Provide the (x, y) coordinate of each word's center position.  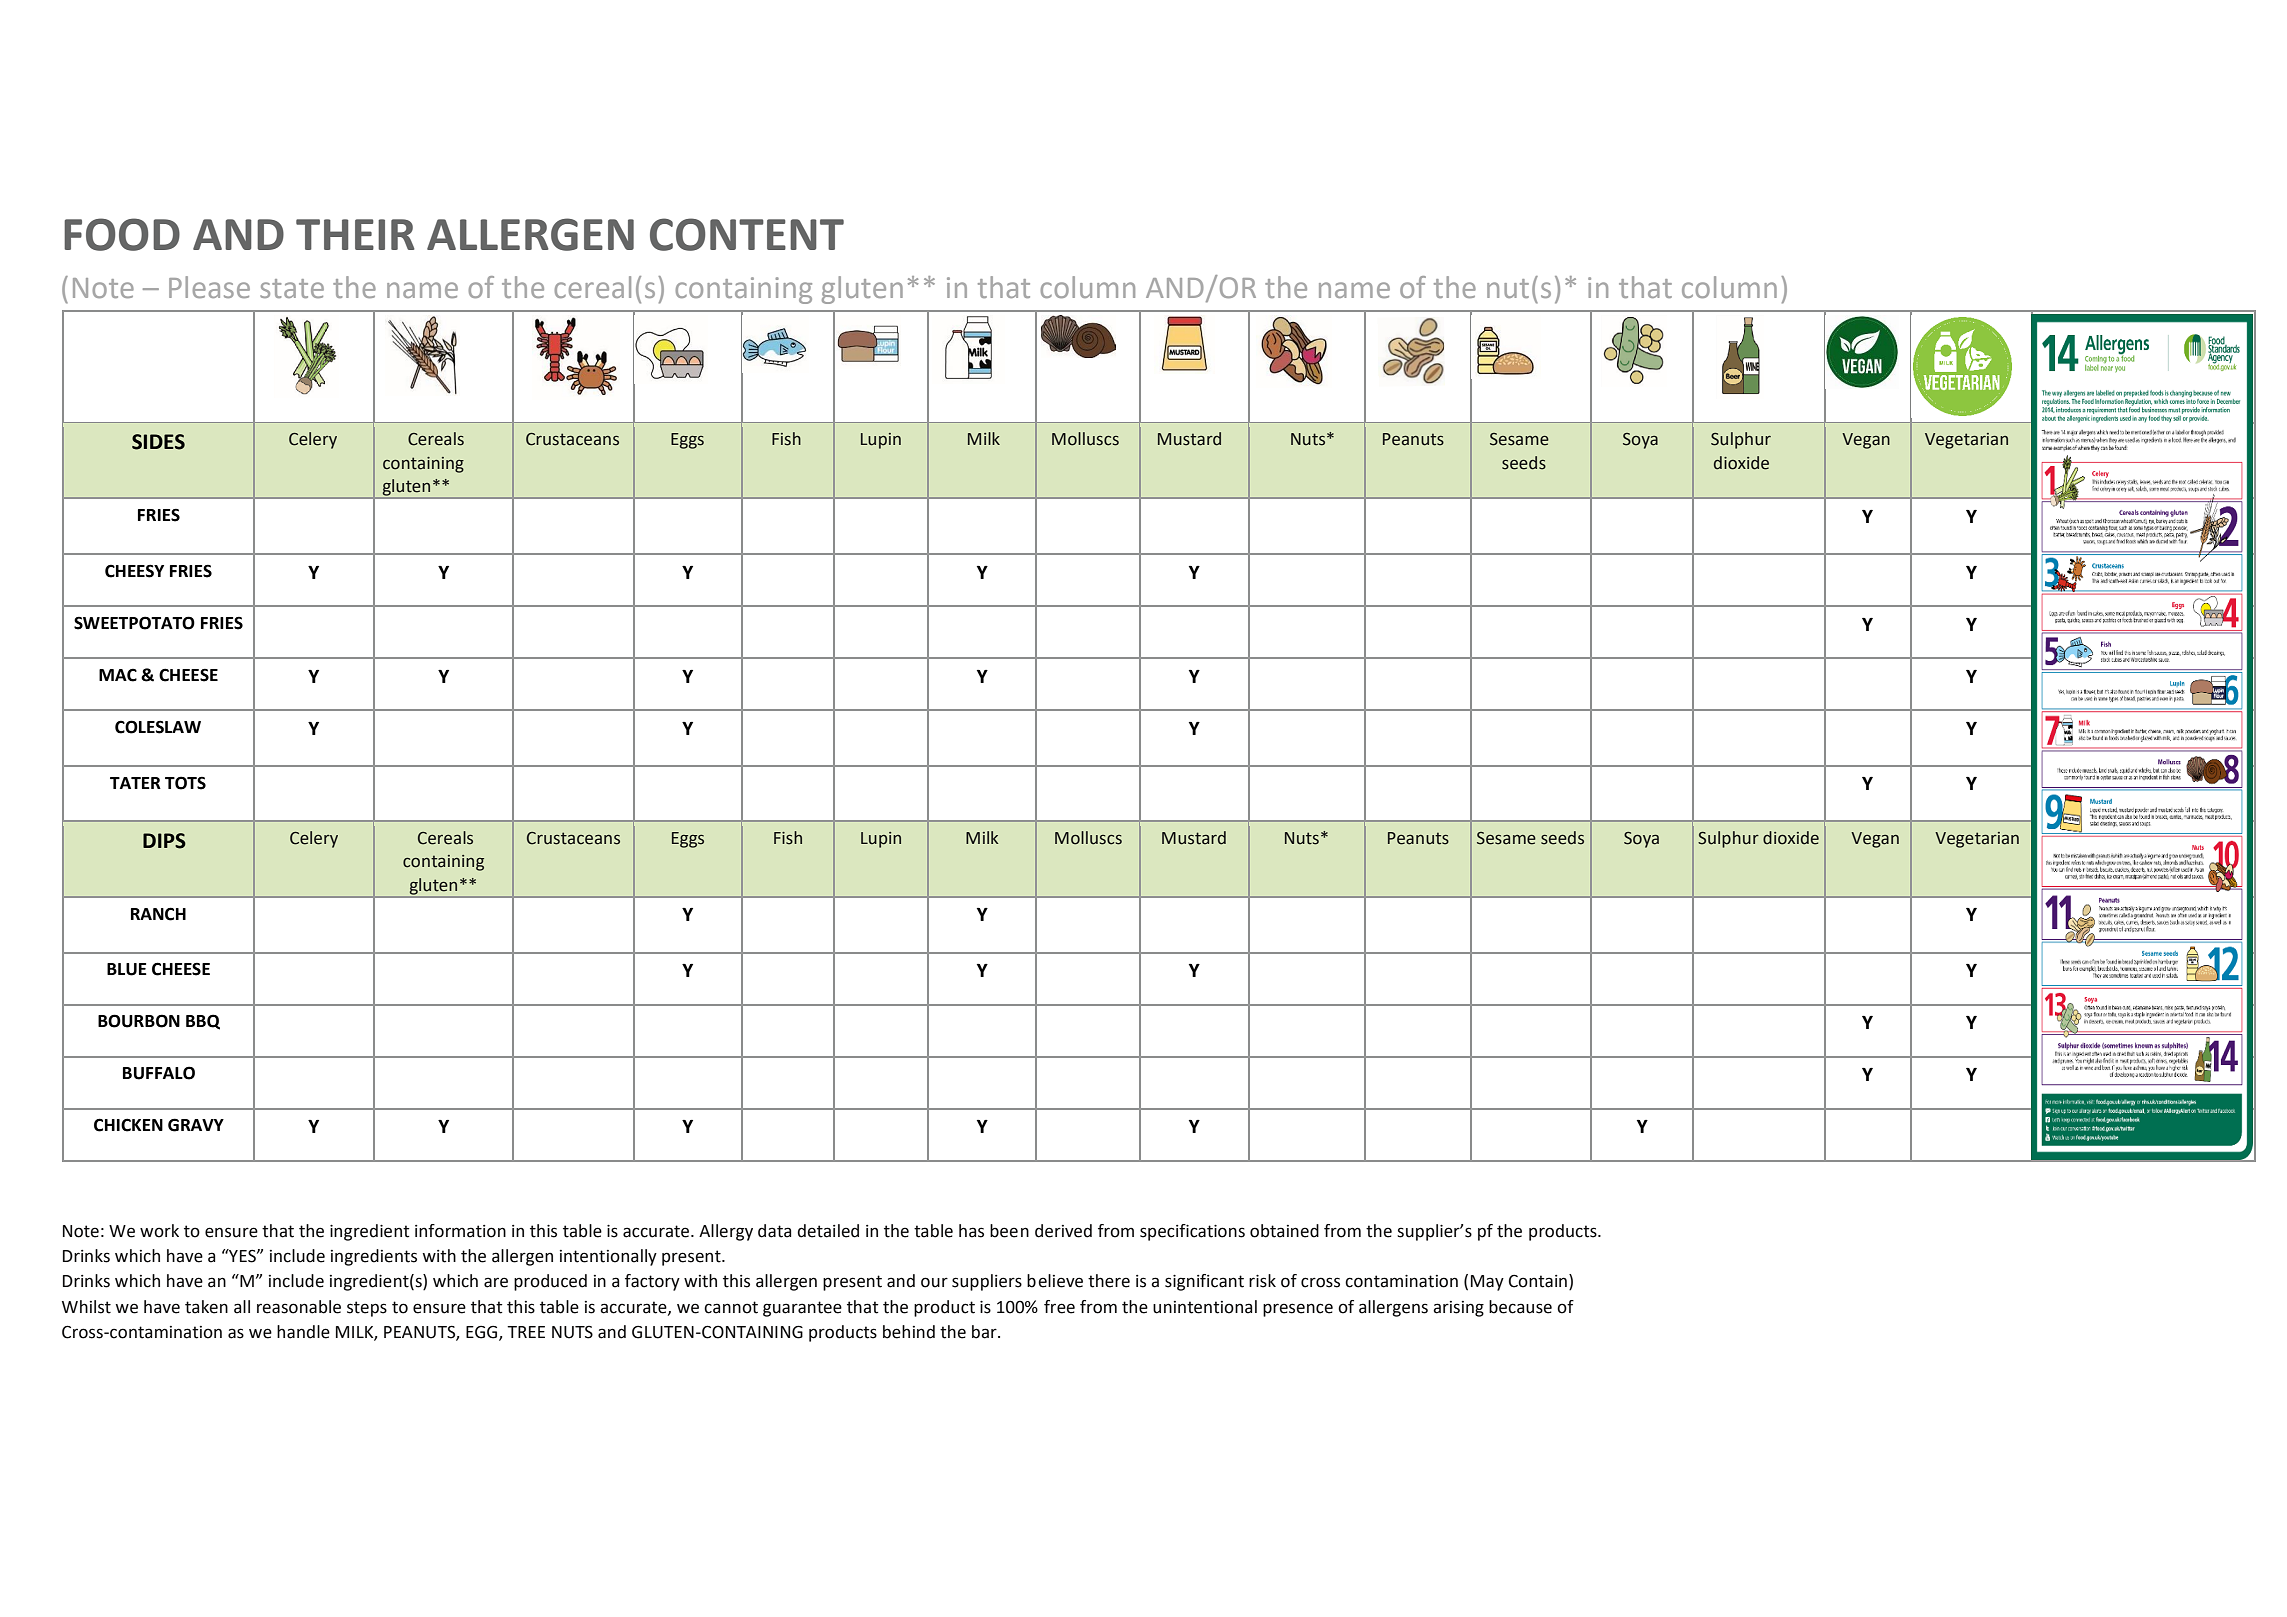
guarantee (802, 1309)
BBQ (203, 1022)
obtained (1284, 1231)
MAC (118, 675)
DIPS (164, 841)
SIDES (158, 442)
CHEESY (134, 571)
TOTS (185, 783)
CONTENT (747, 234)
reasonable (299, 1307)
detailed (828, 1231)
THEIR (355, 234)
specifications (1192, 1232)
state (292, 288)
